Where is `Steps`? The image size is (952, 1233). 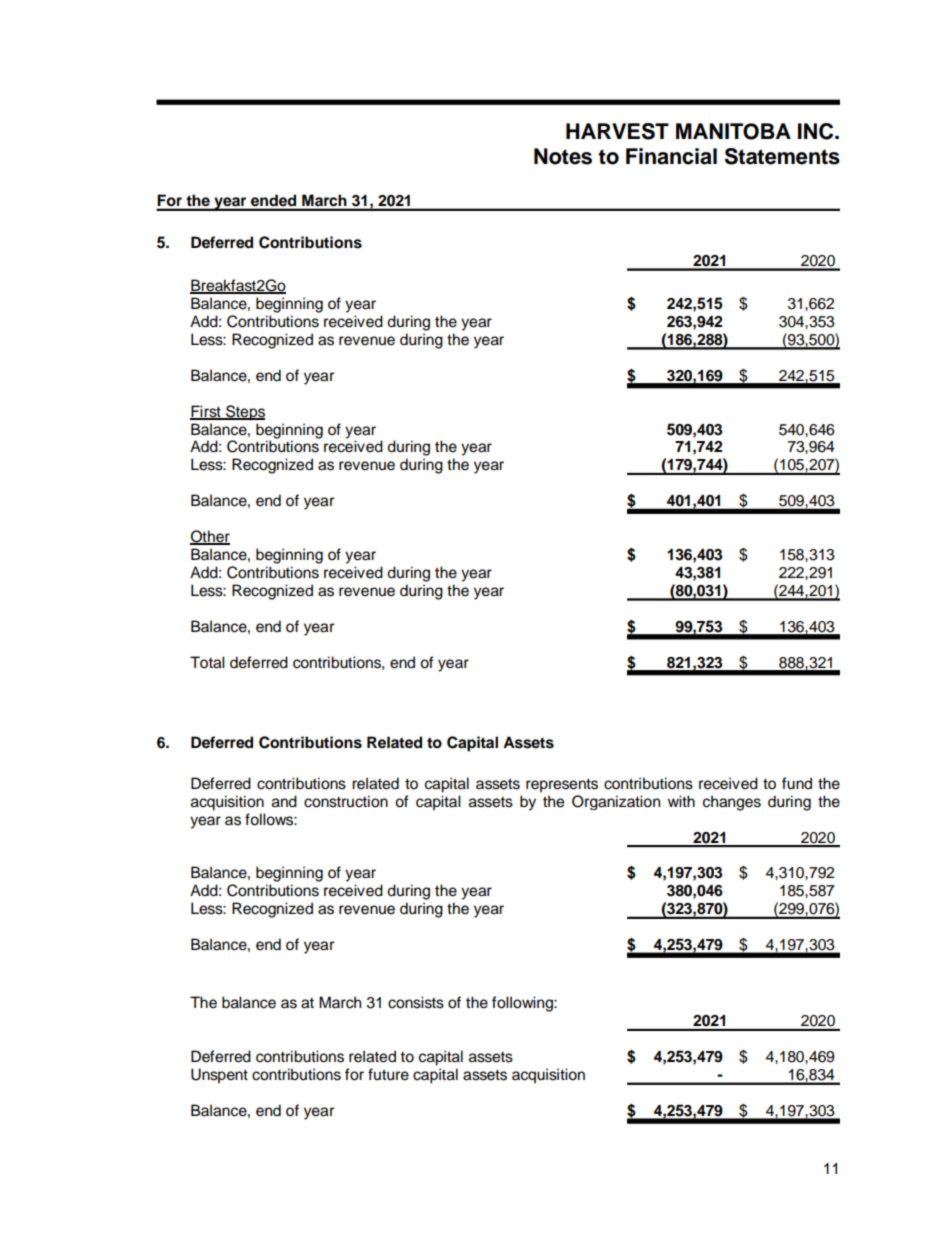 Steps is located at coordinates (244, 413).
